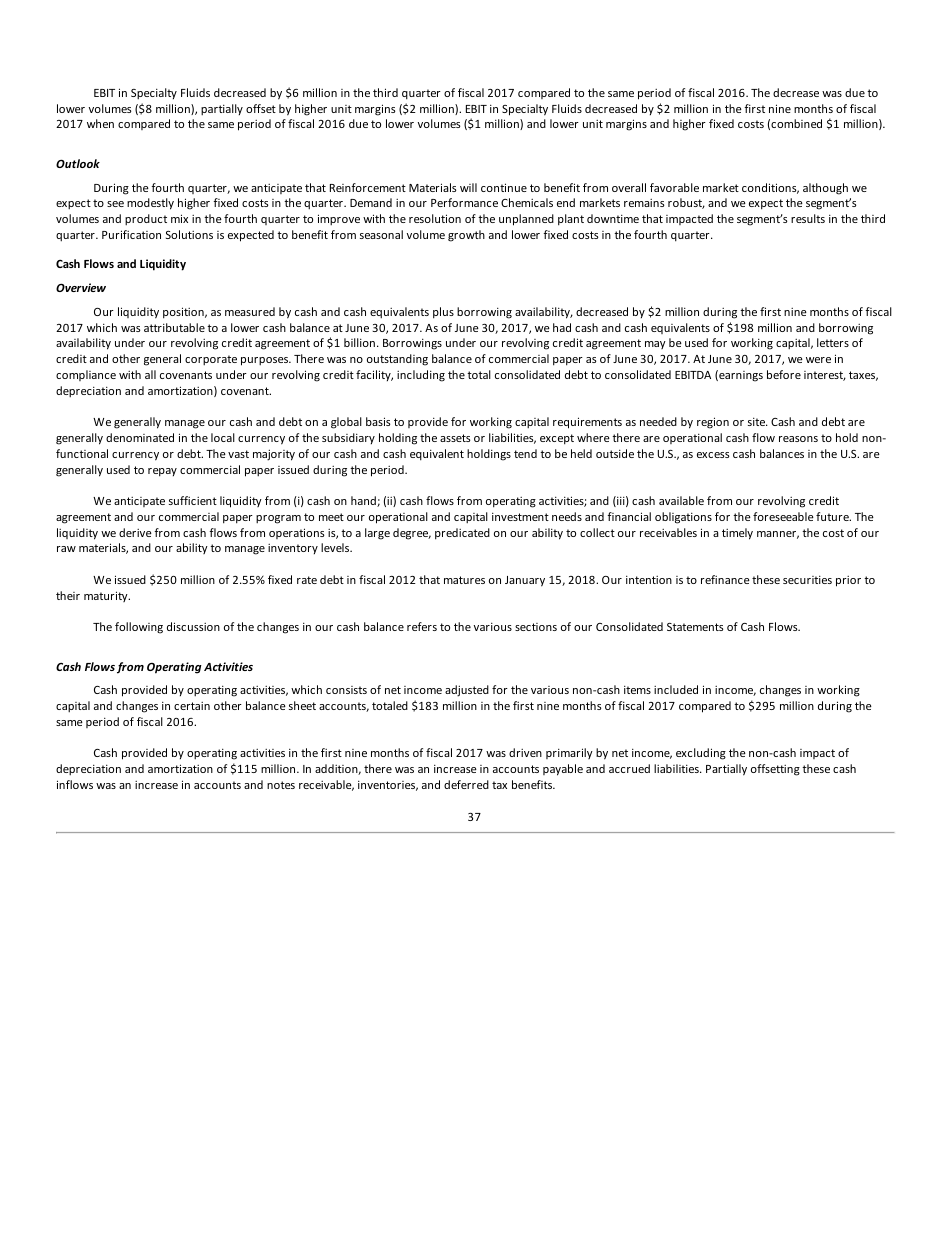 The image size is (952, 1233). What do you see at coordinates (281, 785) in the screenshot?
I see `notes` at bounding box center [281, 785].
